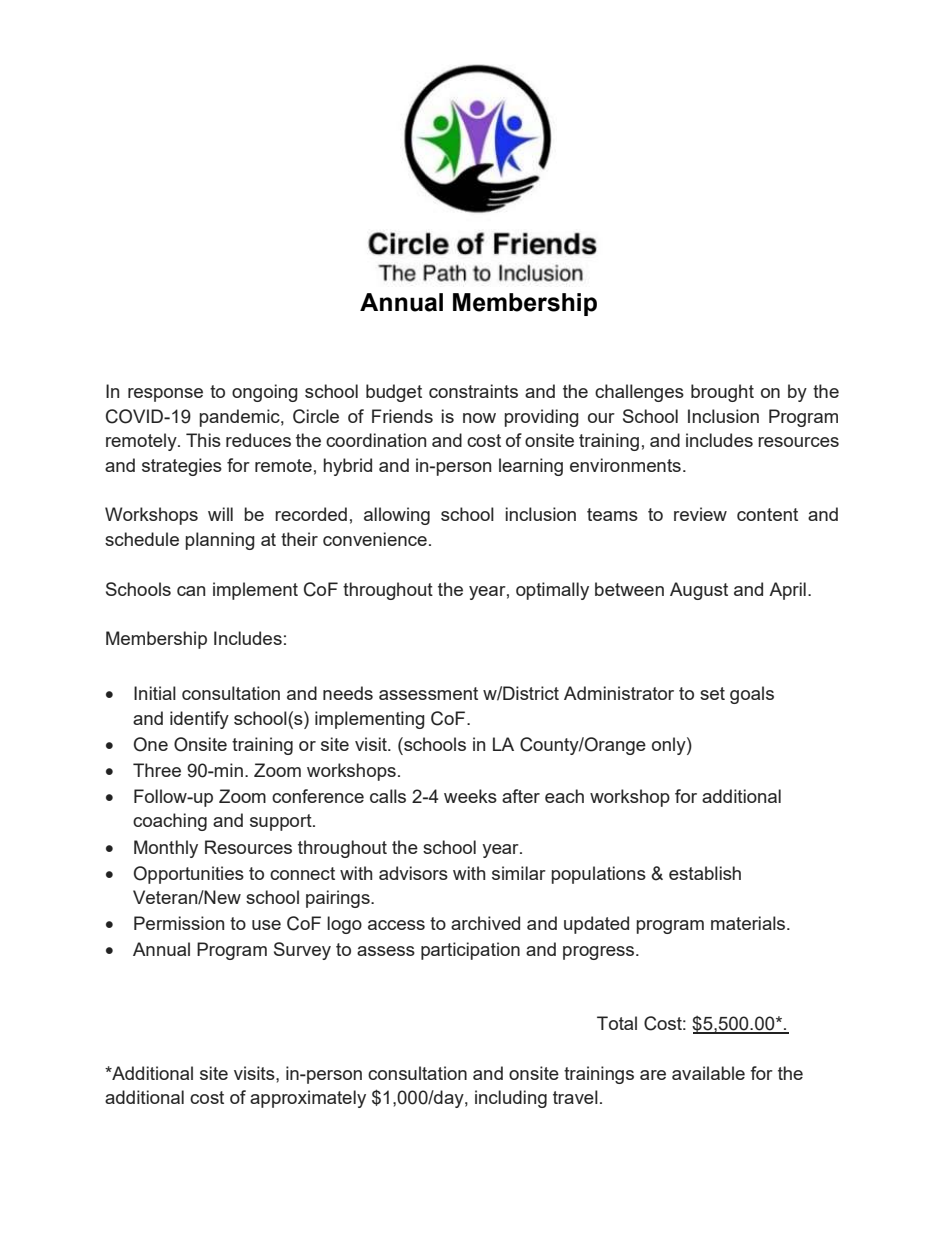  Describe the element at coordinates (479, 418) in the page. I see `now` at that location.
